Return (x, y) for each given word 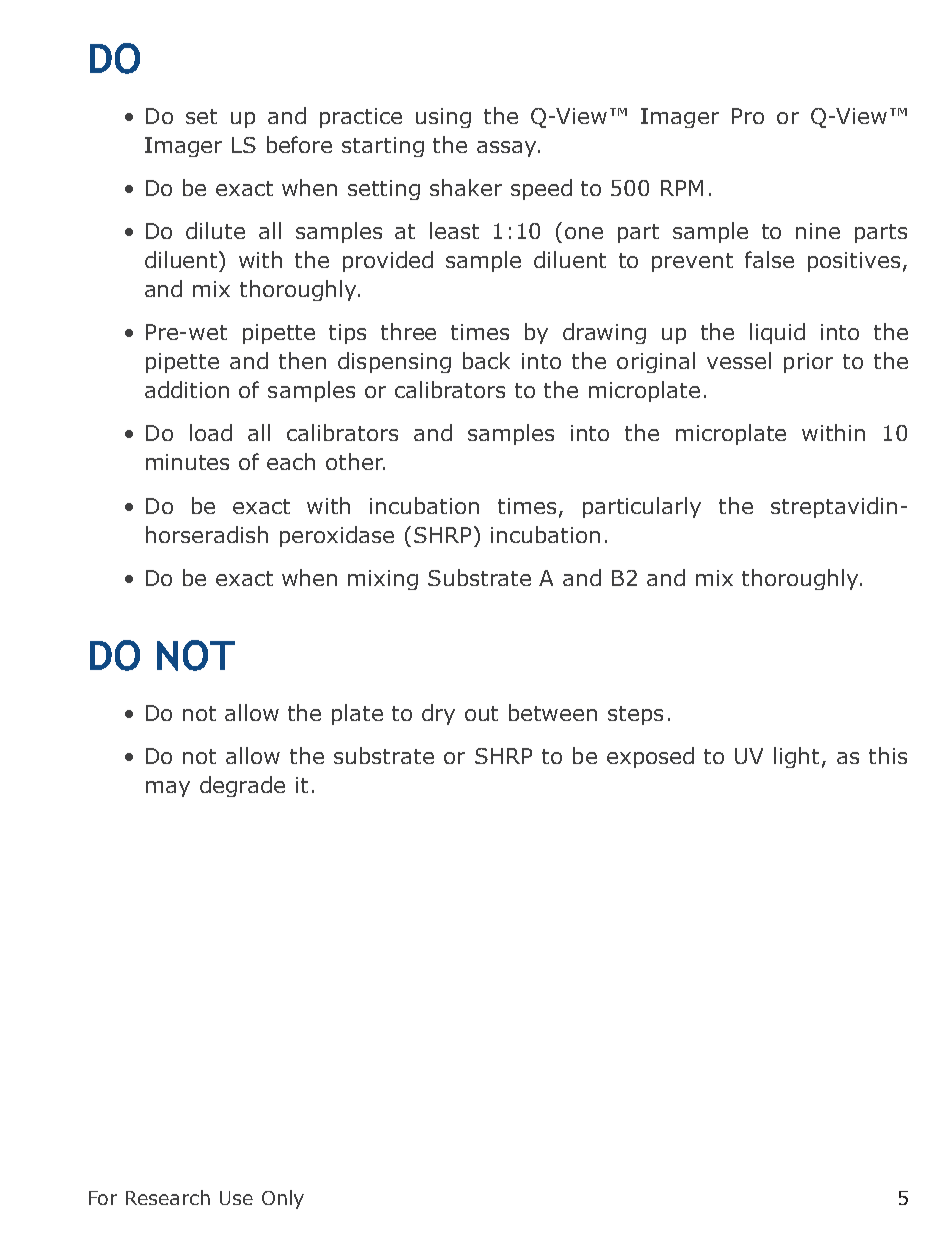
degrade (242, 786)
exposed (650, 757)
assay (508, 149)
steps (635, 715)
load (211, 432)
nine (818, 231)
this (888, 755)
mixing (383, 580)
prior (808, 363)
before (299, 144)
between (553, 712)
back (486, 360)
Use (236, 1198)
